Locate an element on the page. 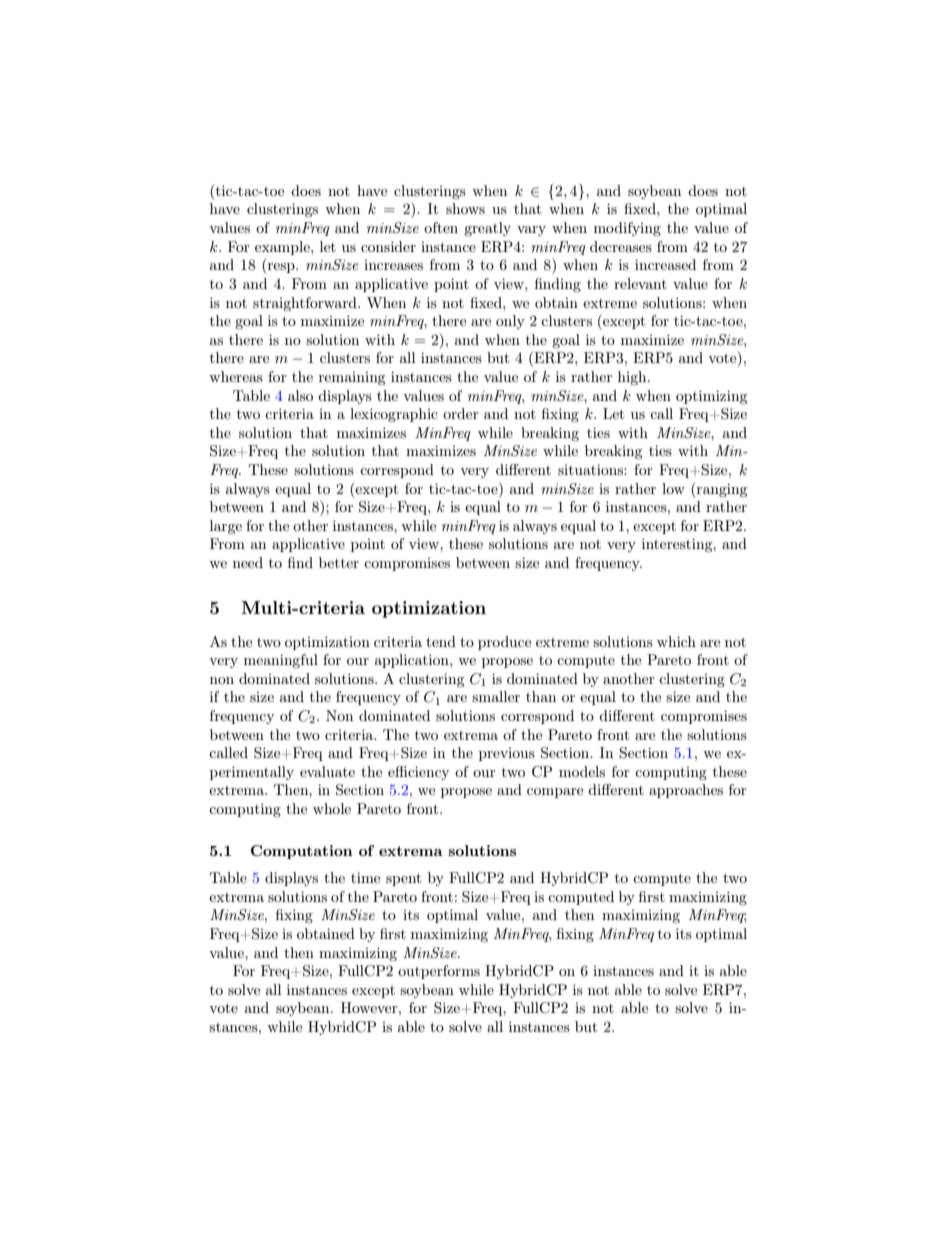 The height and width of the document is (1233, 952). which is located at coordinates (676, 641).
